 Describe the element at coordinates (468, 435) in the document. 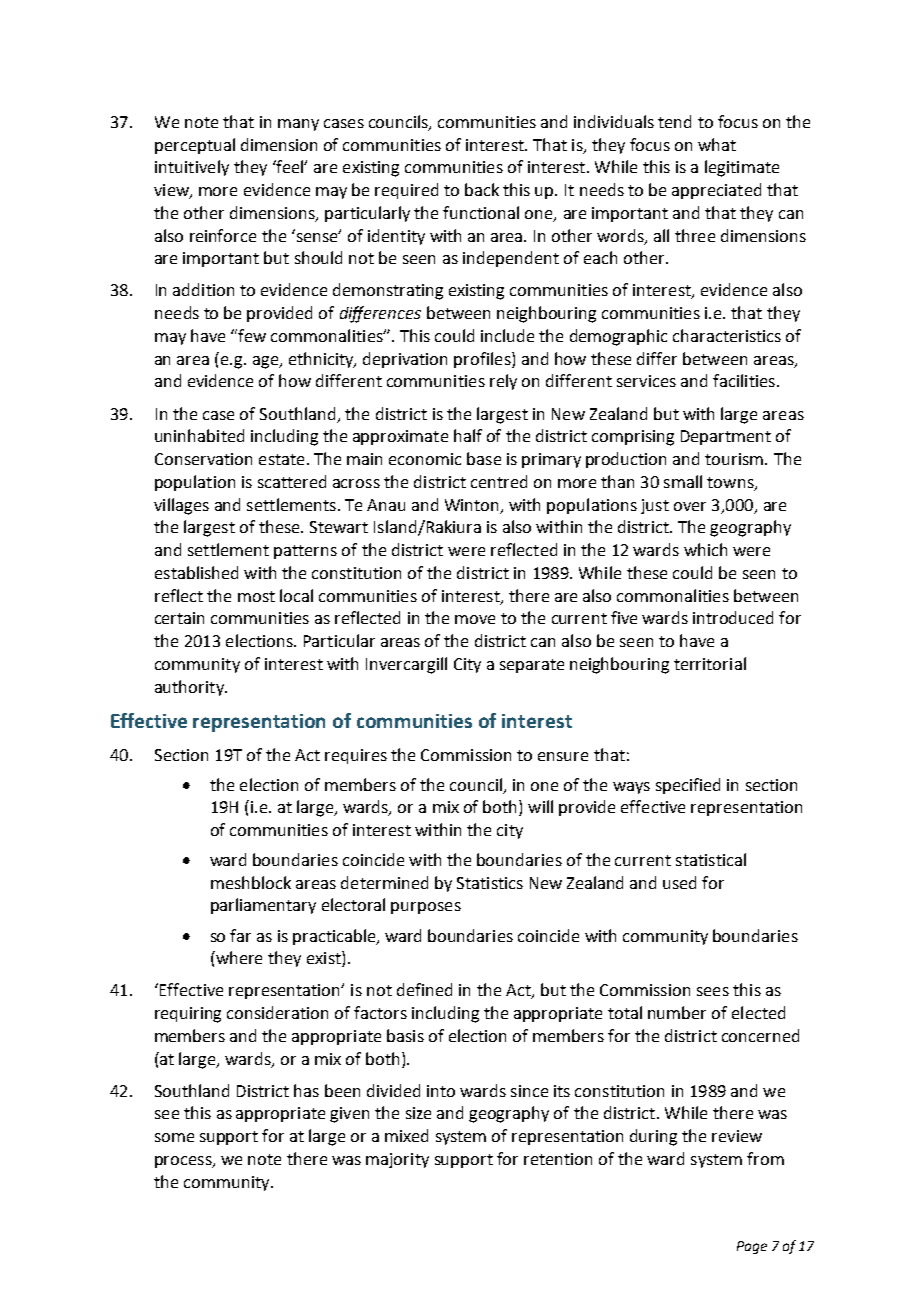

I see `half` at that location.
